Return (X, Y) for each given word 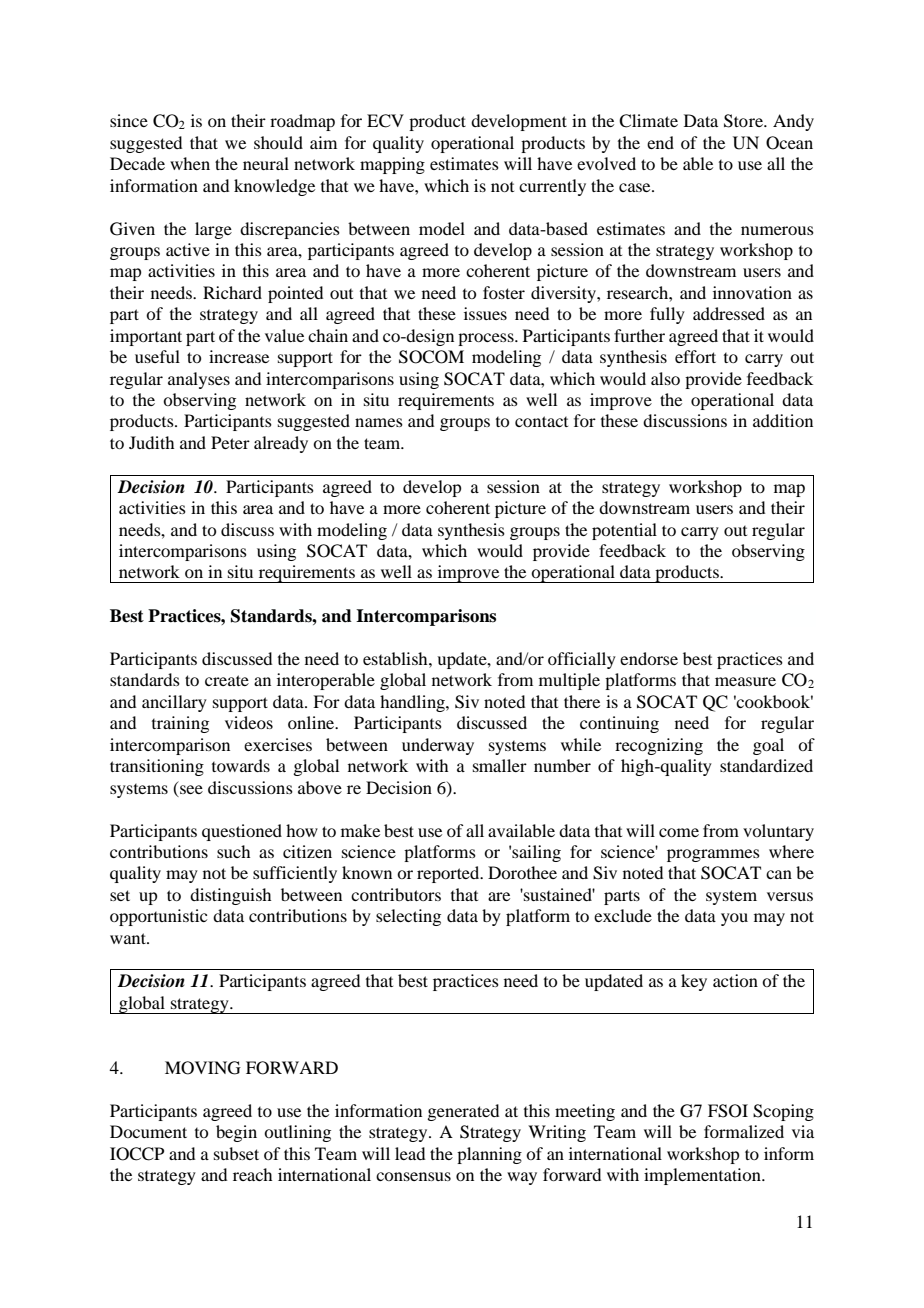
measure (745, 681)
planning (489, 1155)
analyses (199, 380)
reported (449, 874)
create (227, 680)
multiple (569, 681)
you (734, 919)
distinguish (230, 896)
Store (745, 121)
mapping (392, 165)
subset (236, 1153)
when (190, 163)
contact (541, 421)
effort (695, 356)
